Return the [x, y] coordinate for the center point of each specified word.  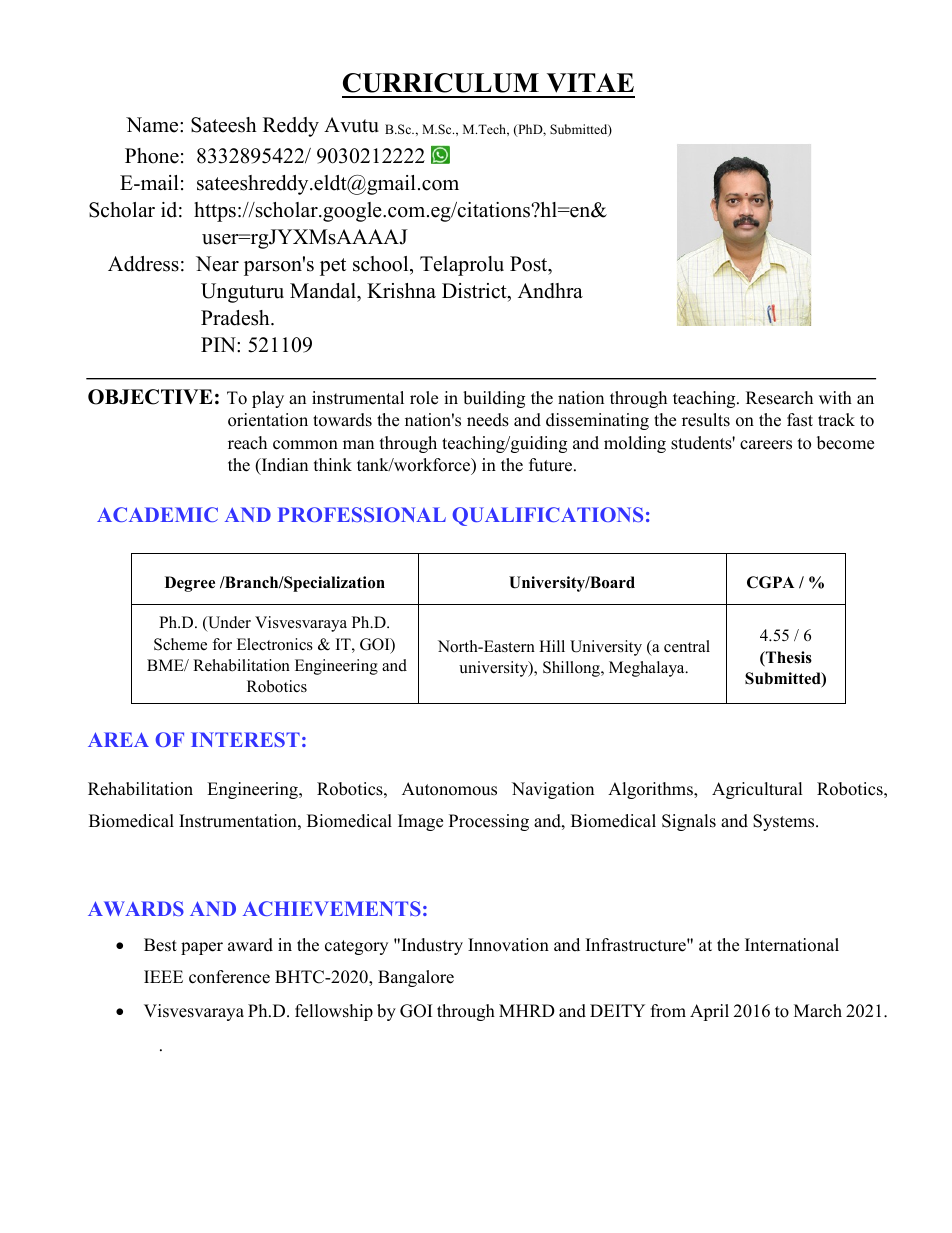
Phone [152, 156]
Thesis [788, 658]
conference [229, 977]
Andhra [550, 291]
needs [488, 420]
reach [247, 443]
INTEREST [245, 739]
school [382, 265]
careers [766, 445]
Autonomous [449, 789]
